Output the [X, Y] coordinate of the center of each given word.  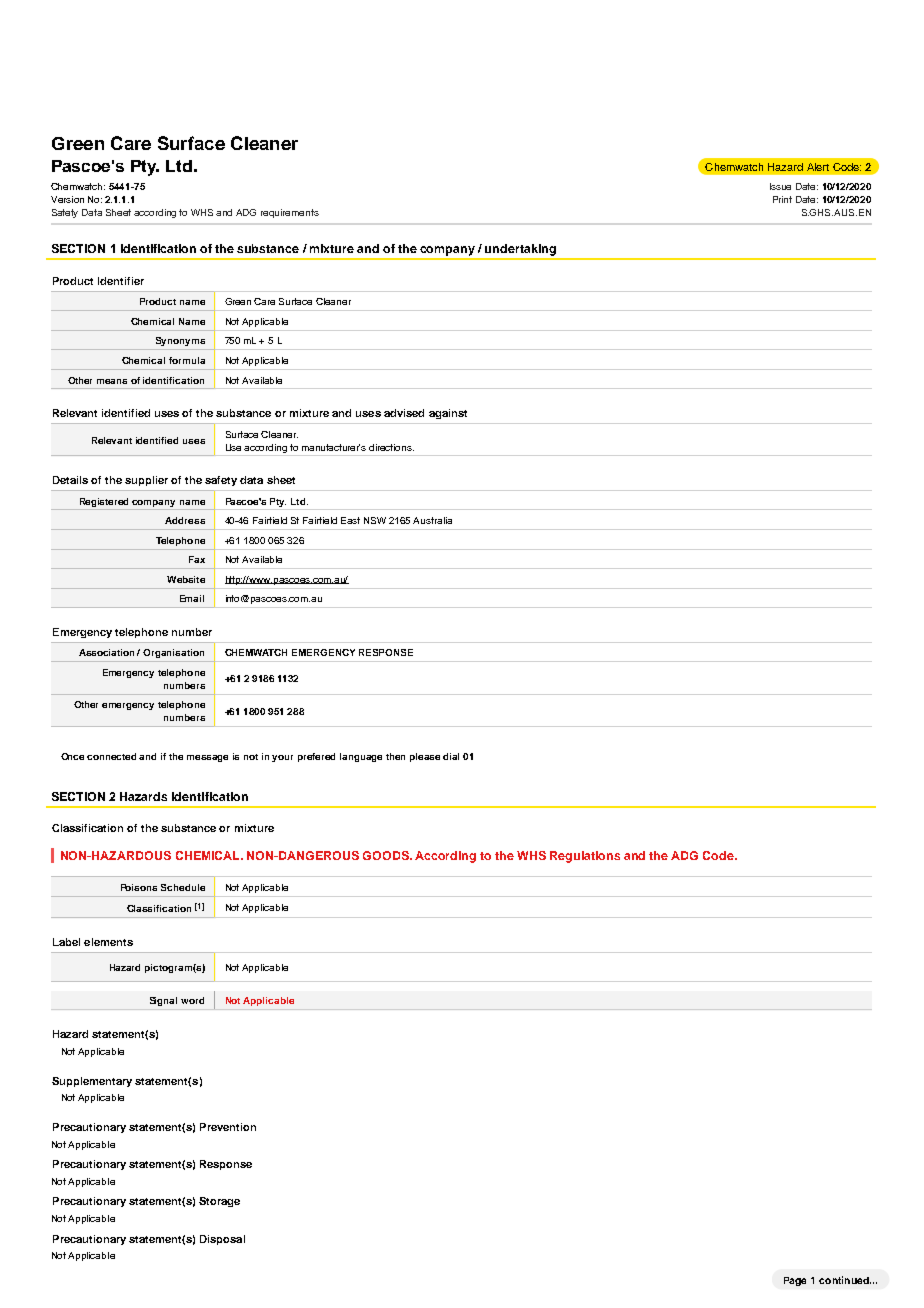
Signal [163, 1001]
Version [67, 199]
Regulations [585, 857]
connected [111, 756]
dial [451, 756]
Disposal [222, 1240]
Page [795, 1281]
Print [782, 199]
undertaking [520, 250]
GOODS [387, 855]
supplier [146, 481]
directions [391, 447]
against [448, 414]
